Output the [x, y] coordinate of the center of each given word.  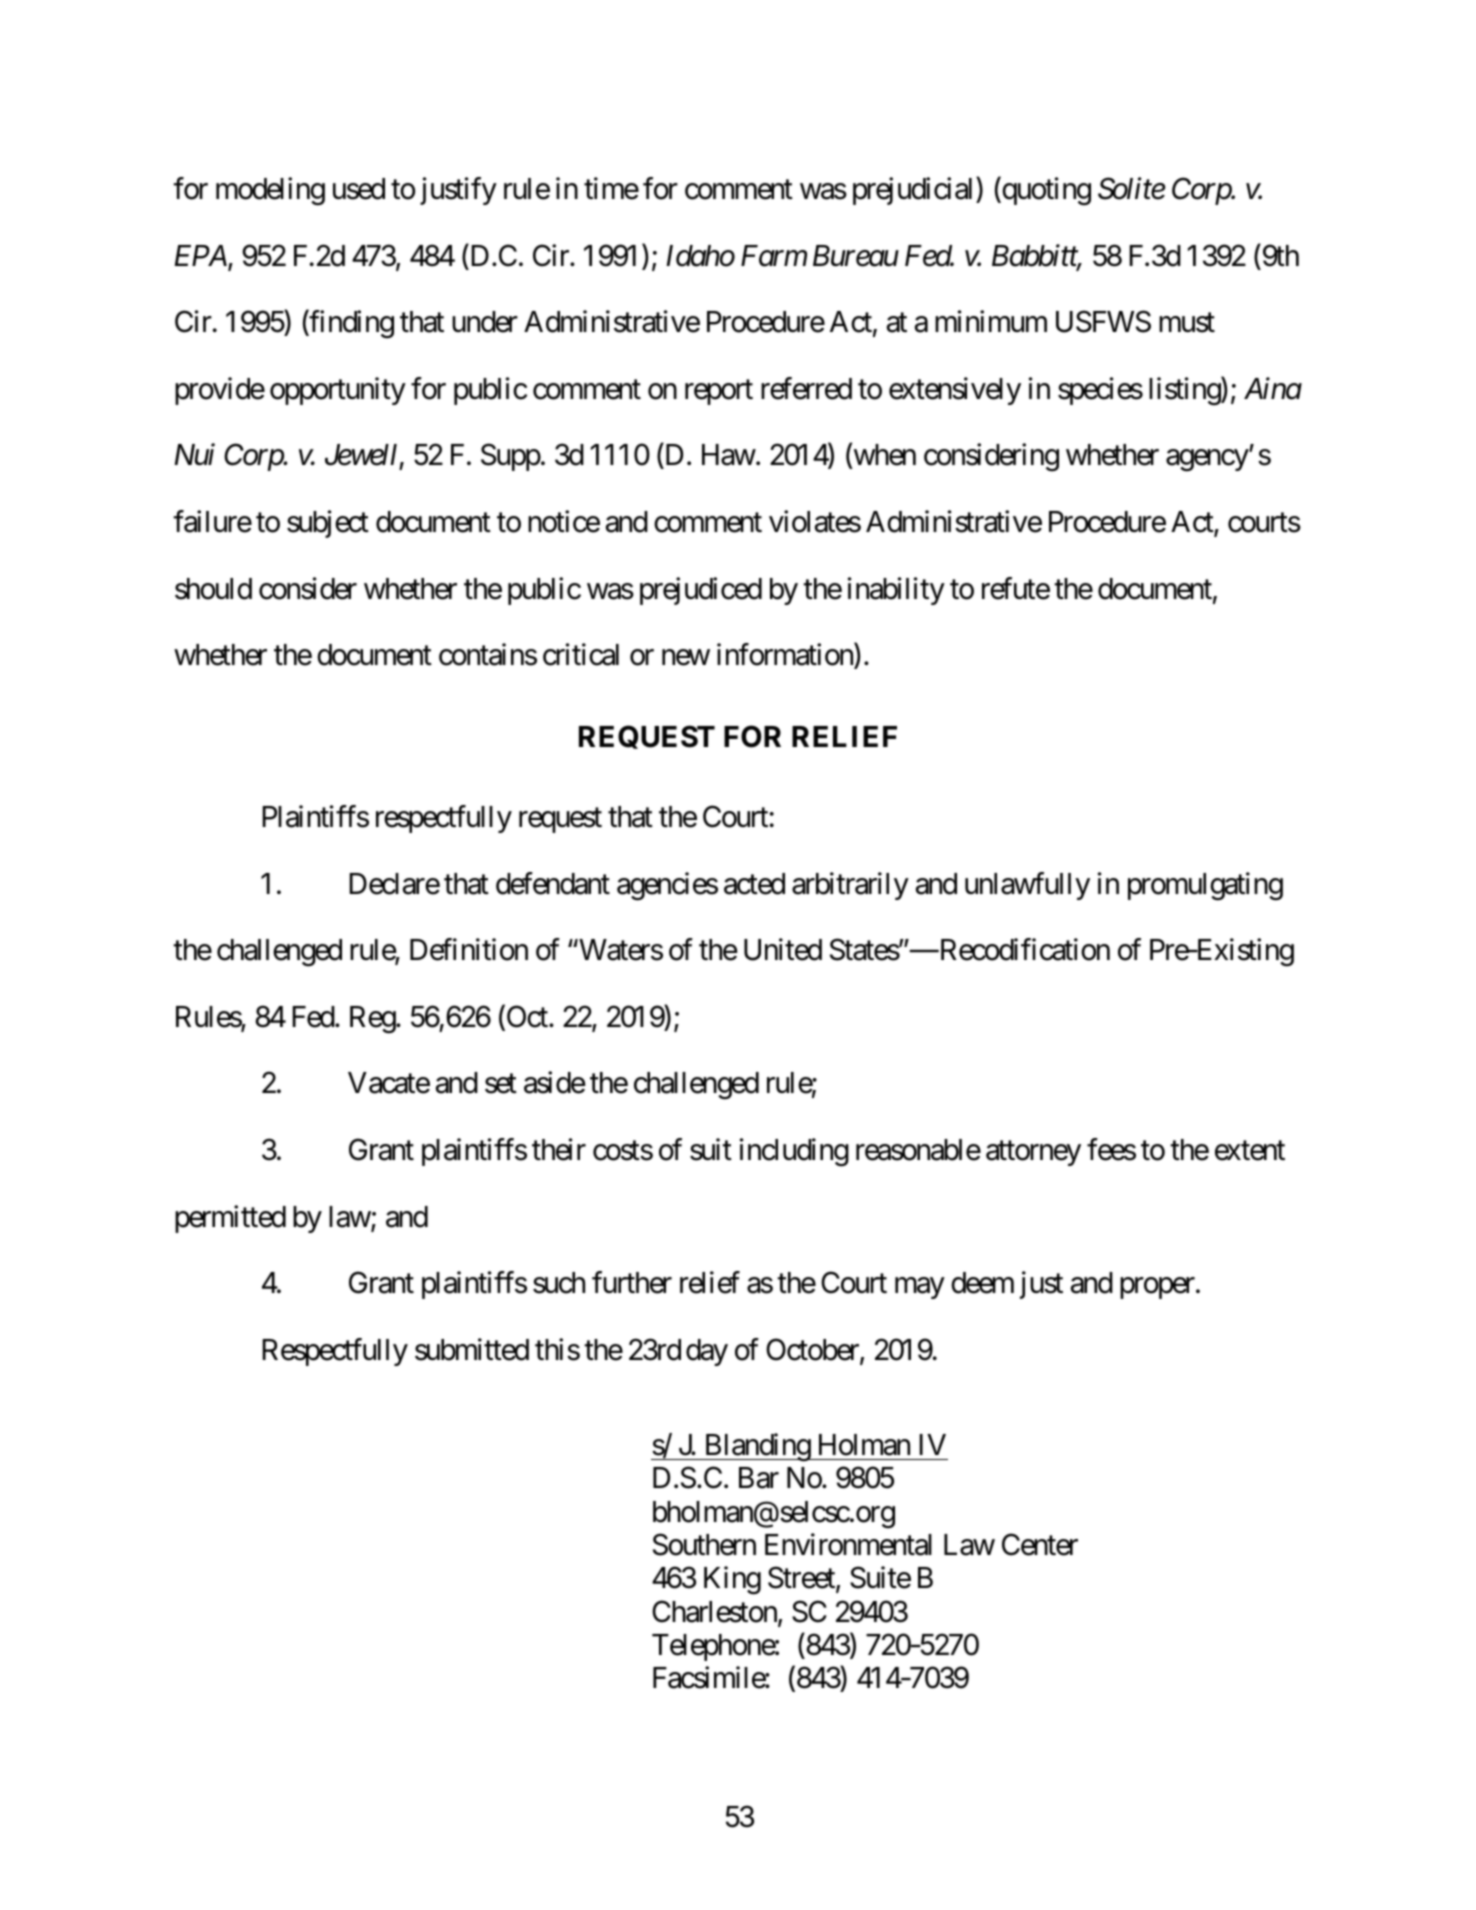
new [686, 658]
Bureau [856, 256]
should [213, 589]
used [359, 189]
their [559, 1149]
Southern [704, 1544]
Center [1040, 1544]
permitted [230, 1219]
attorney [1033, 1153]
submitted [472, 1349]
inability [896, 591]
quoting [1045, 191]
